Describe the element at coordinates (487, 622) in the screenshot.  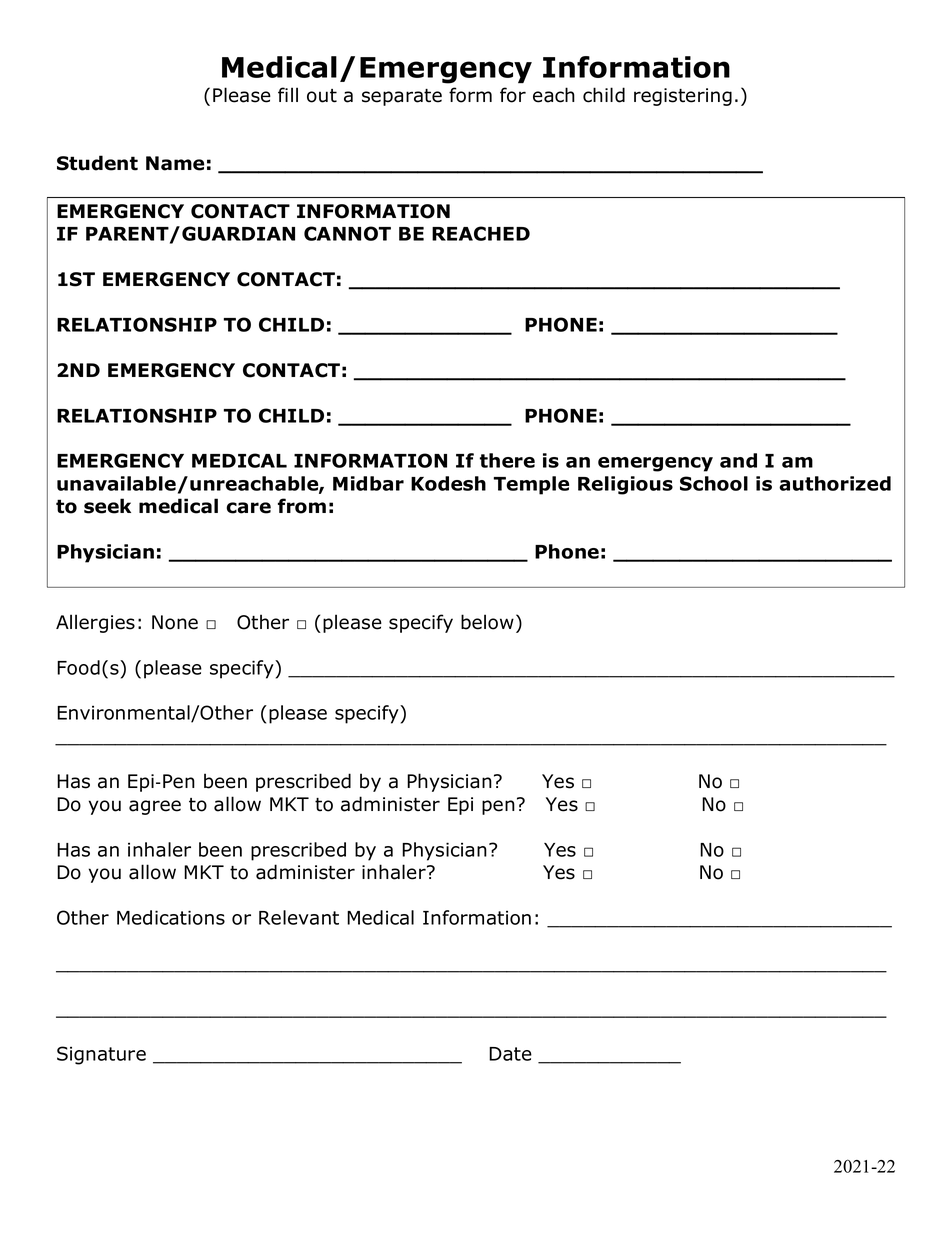
I see `below` at that location.
